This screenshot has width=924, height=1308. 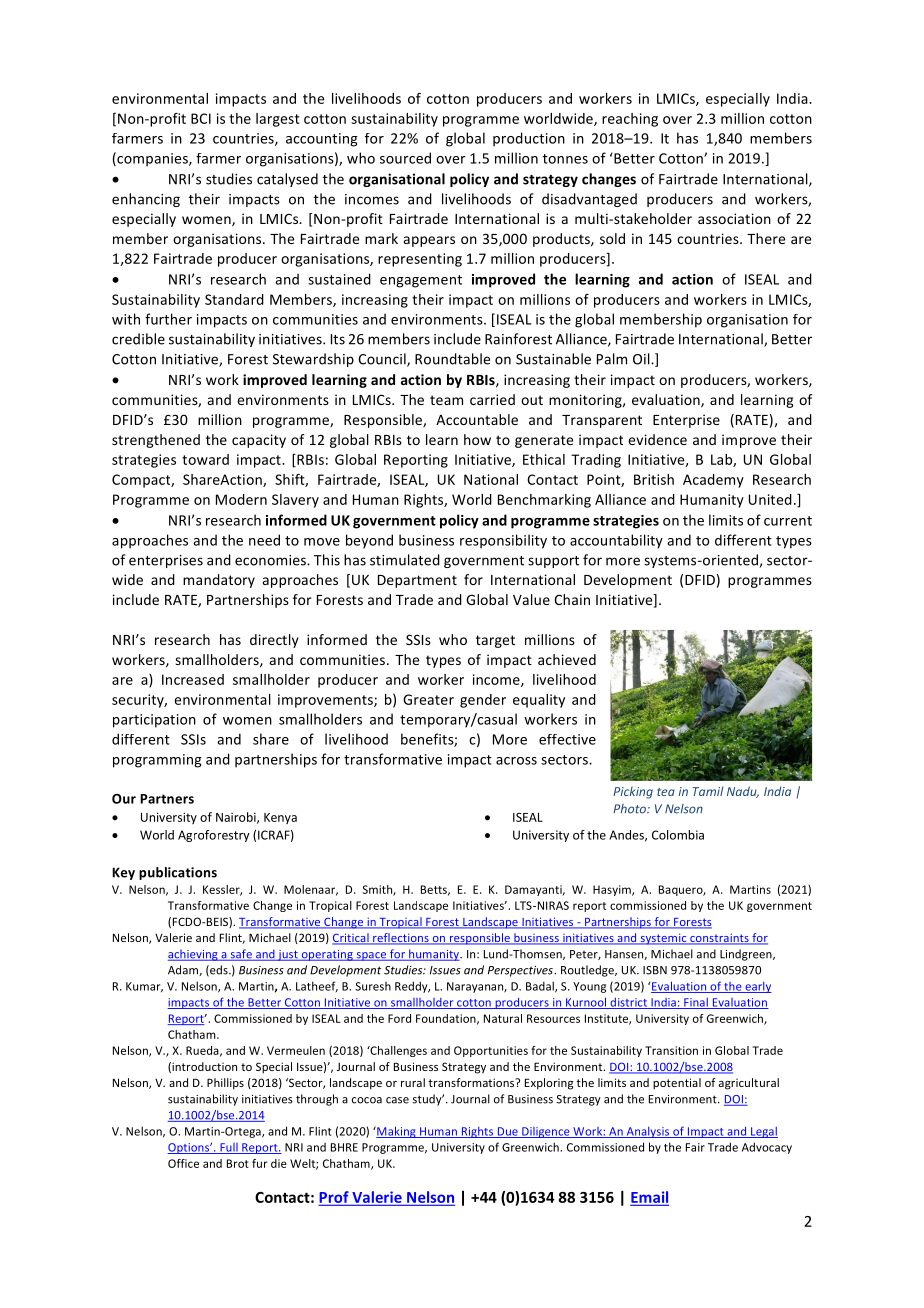 What do you see at coordinates (405, 158) in the screenshot?
I see `sourced` at bounding box center [405, 158].
